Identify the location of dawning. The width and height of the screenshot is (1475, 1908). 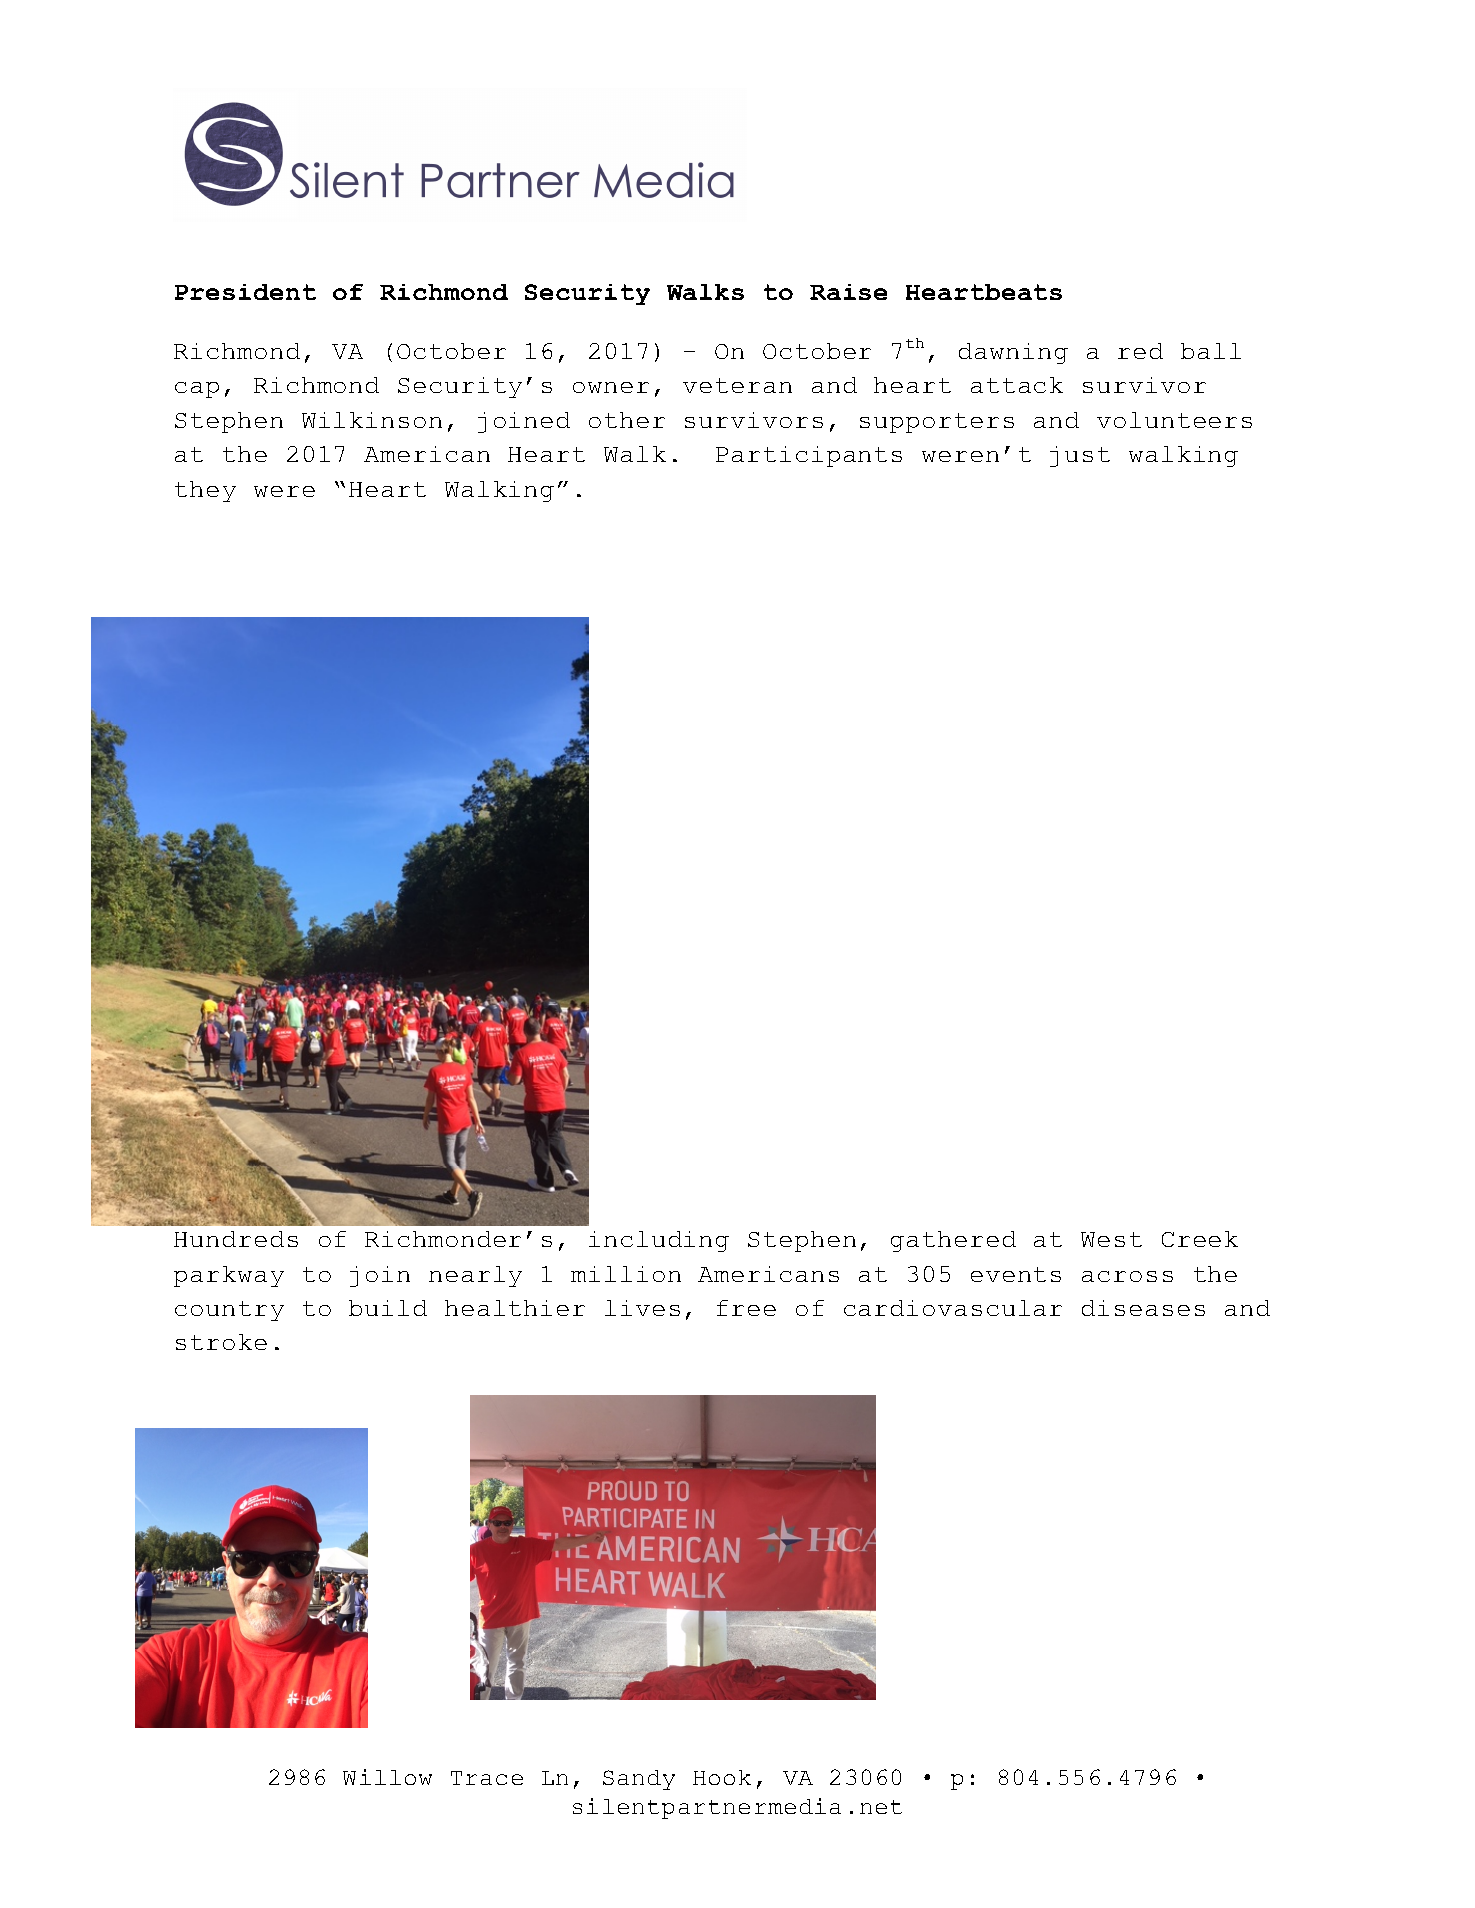
(1013, 353).
